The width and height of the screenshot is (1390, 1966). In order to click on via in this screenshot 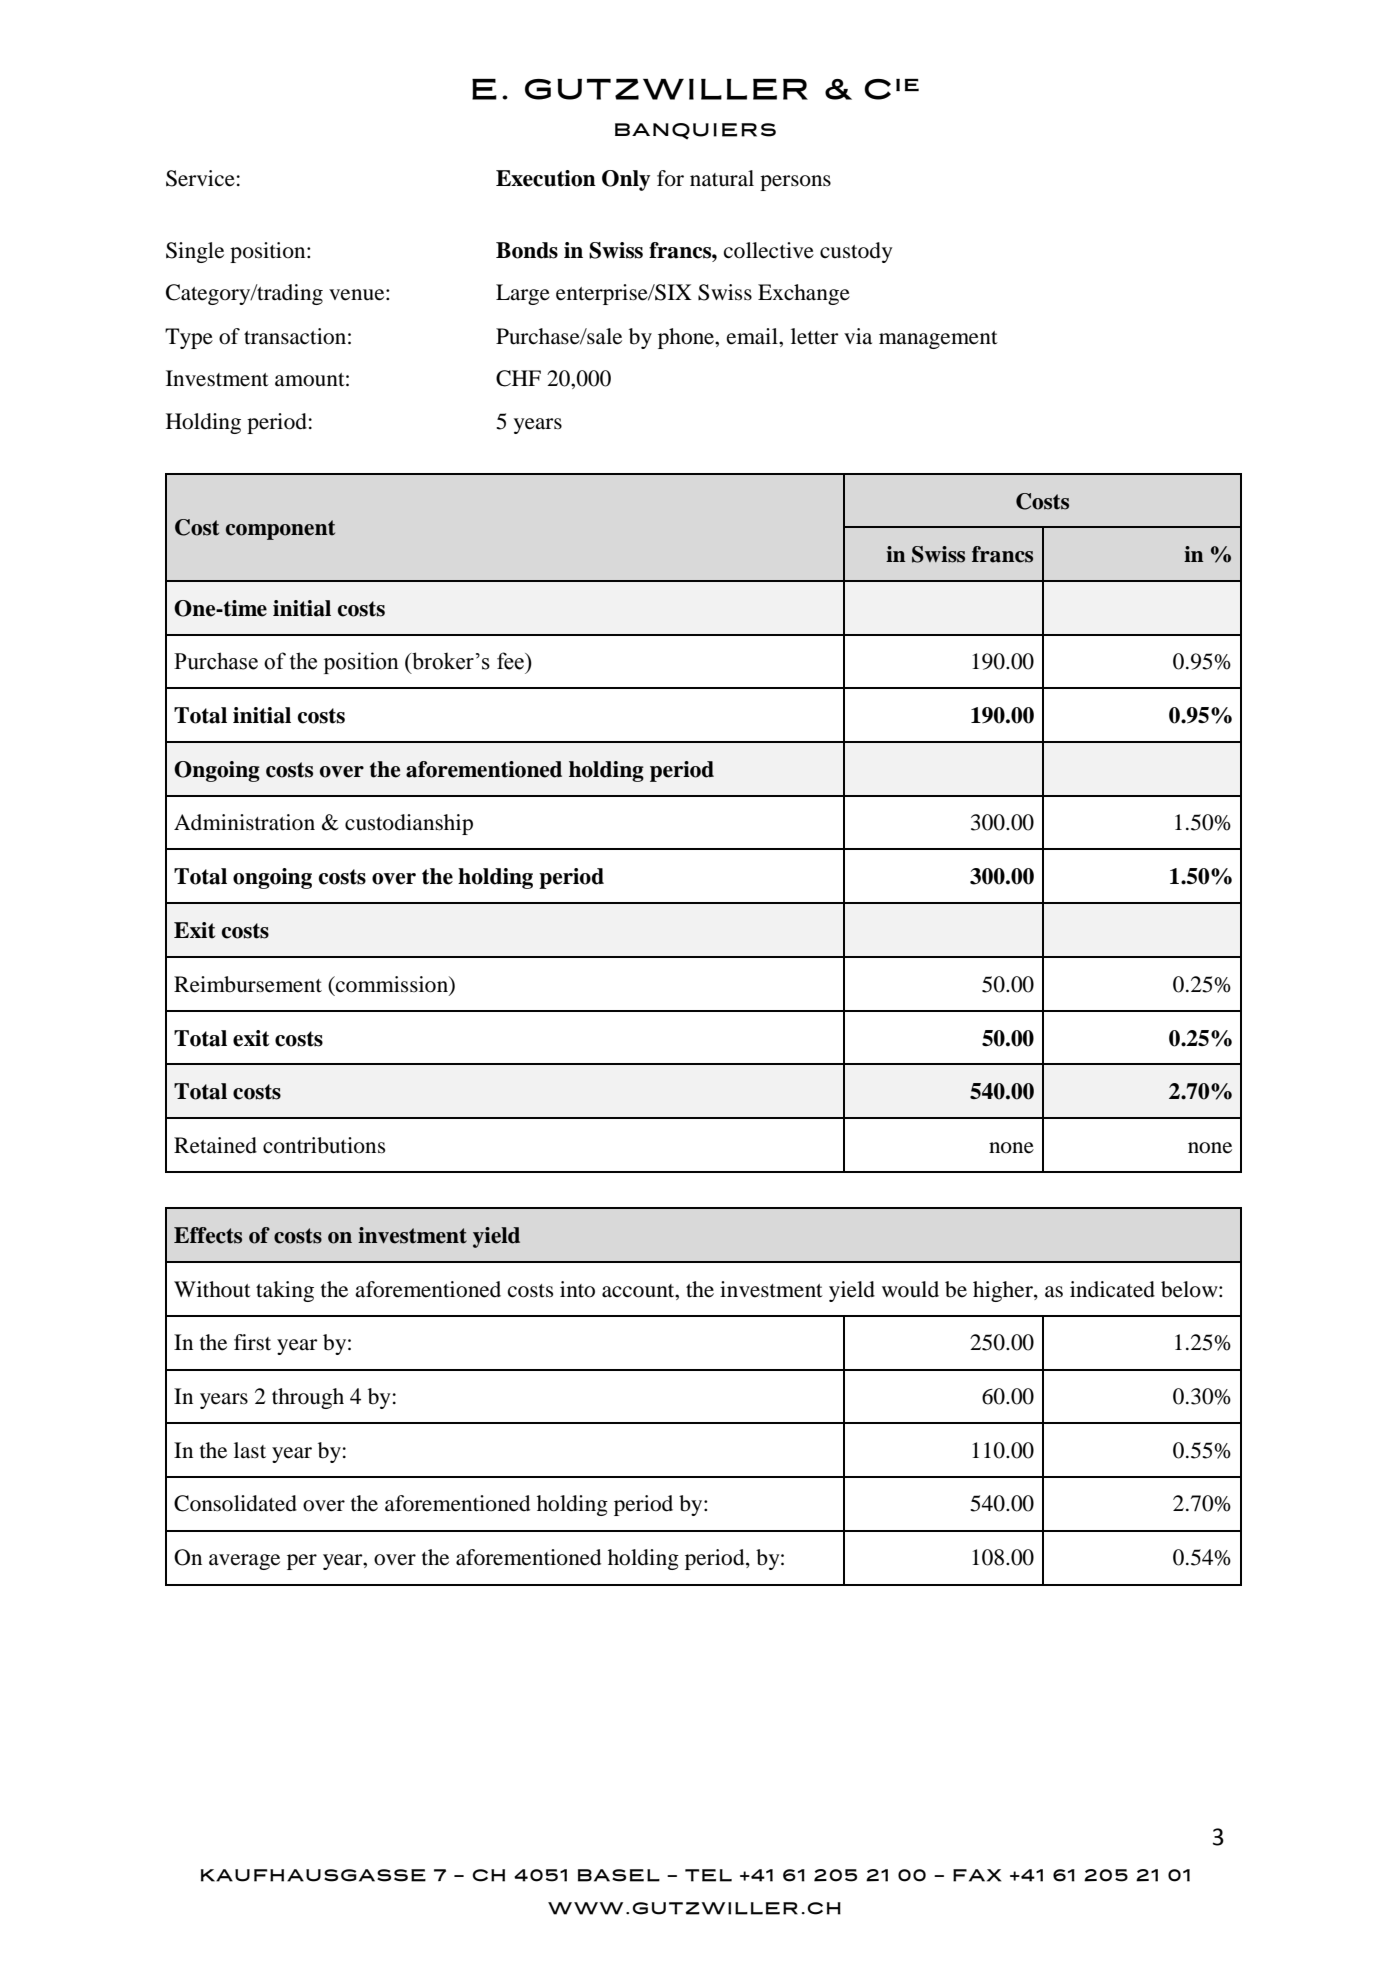, I will do `click(858, 336)`.
